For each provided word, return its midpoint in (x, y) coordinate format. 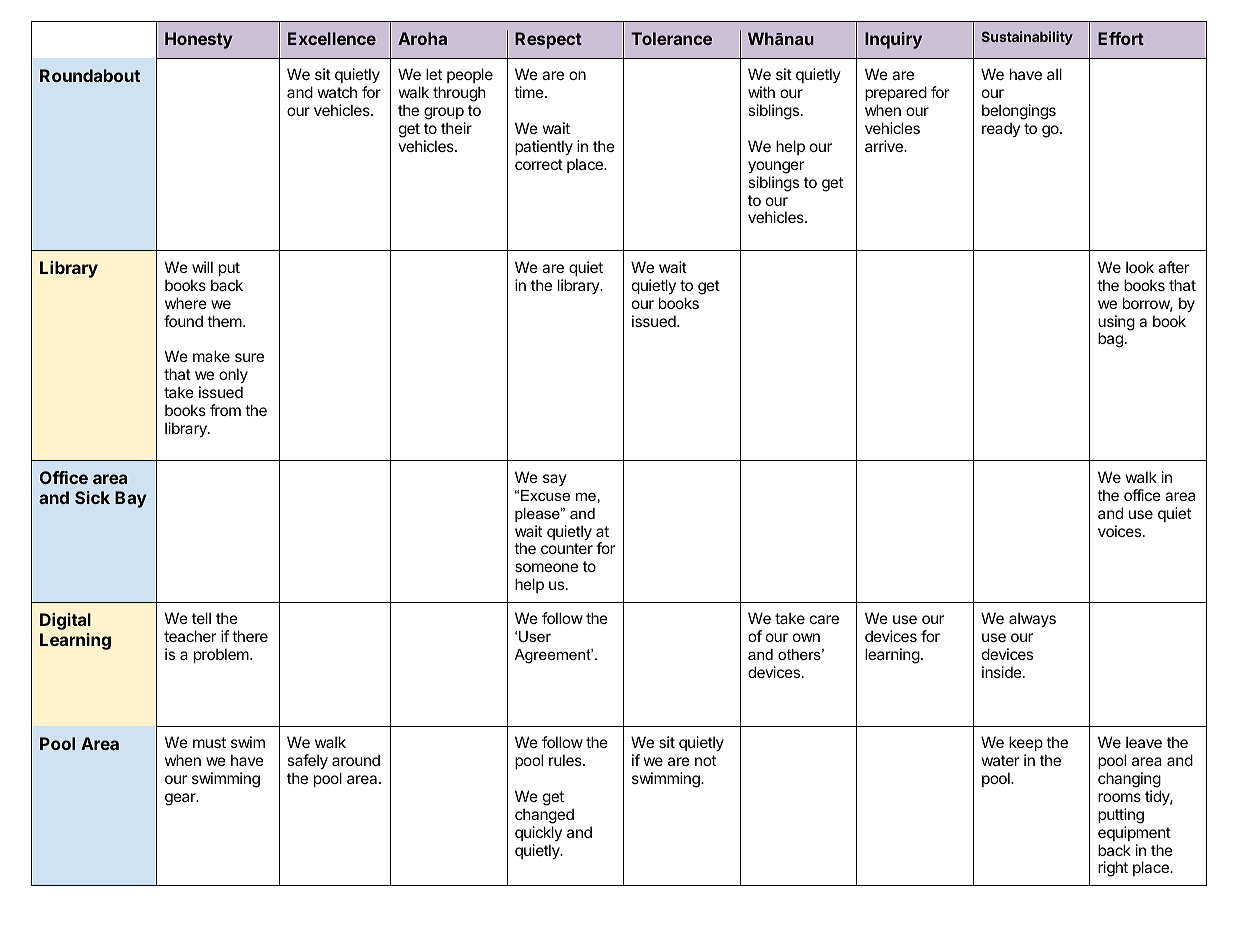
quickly (538, 833)
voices (1121, 531)
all (1054, 74)
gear (181, 799)
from (225, 410)
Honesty (199, 40)
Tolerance (671, 38)
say (555, 480)
